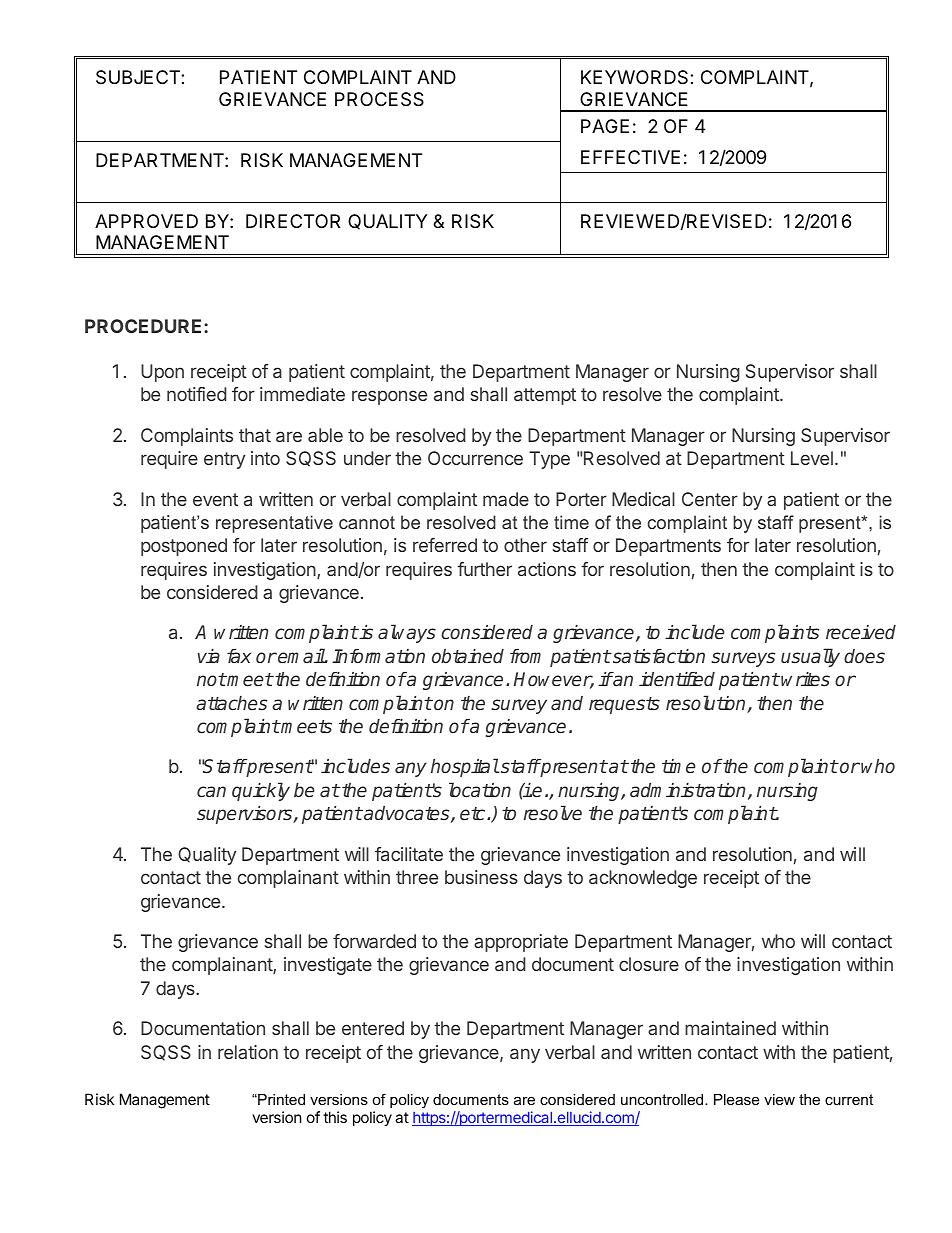 This screenshot has height=1233, width=952. I want to click on hospital, so click(465, 767).
